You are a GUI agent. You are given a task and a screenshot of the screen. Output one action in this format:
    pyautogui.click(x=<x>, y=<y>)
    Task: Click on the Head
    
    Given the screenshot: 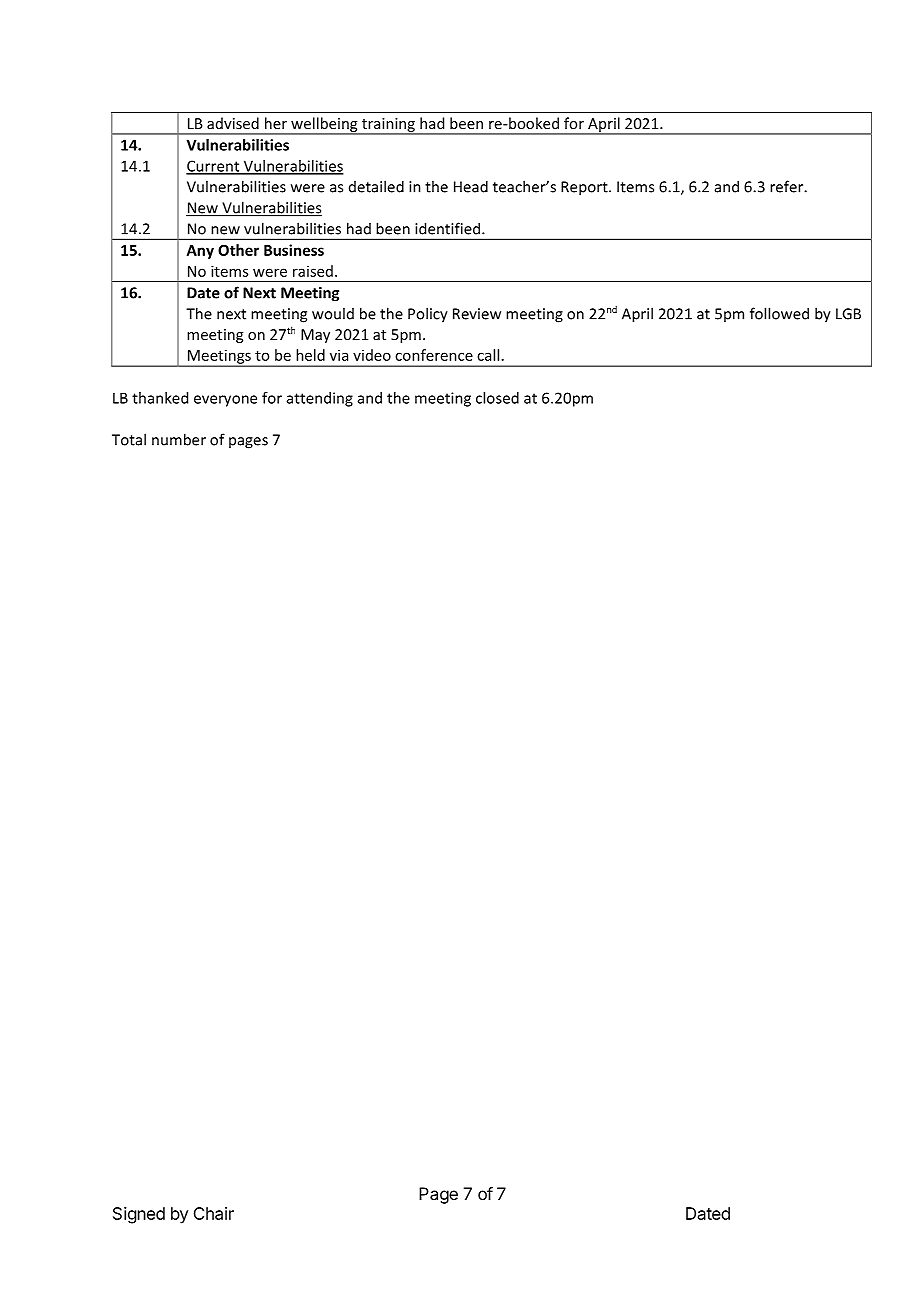 What is the action you would take?
    pyautogui.click(x=471, y=186)
